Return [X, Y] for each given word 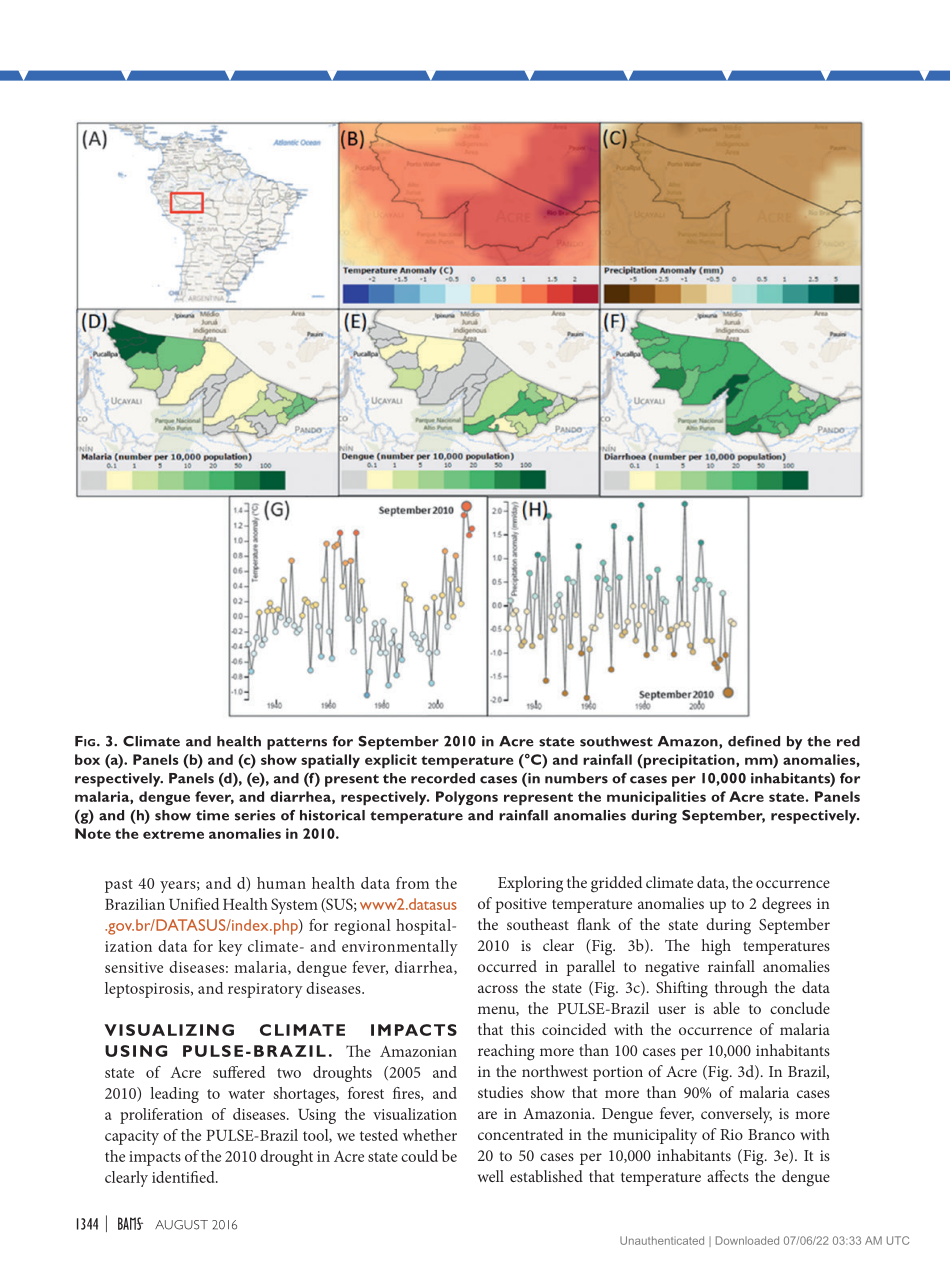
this [523, 1029]
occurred [507, 966]
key [230, 948]
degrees [786, 905]
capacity [132, 1137]
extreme [173, 834]
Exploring [530, 884]
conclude [800, 1008]
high [716, 947]
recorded [443, 778]
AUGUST [181, 1225]
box [87, 759]
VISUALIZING [169, 1030]
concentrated [520, 1134]
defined [754, 741]
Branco [771, 1134]
